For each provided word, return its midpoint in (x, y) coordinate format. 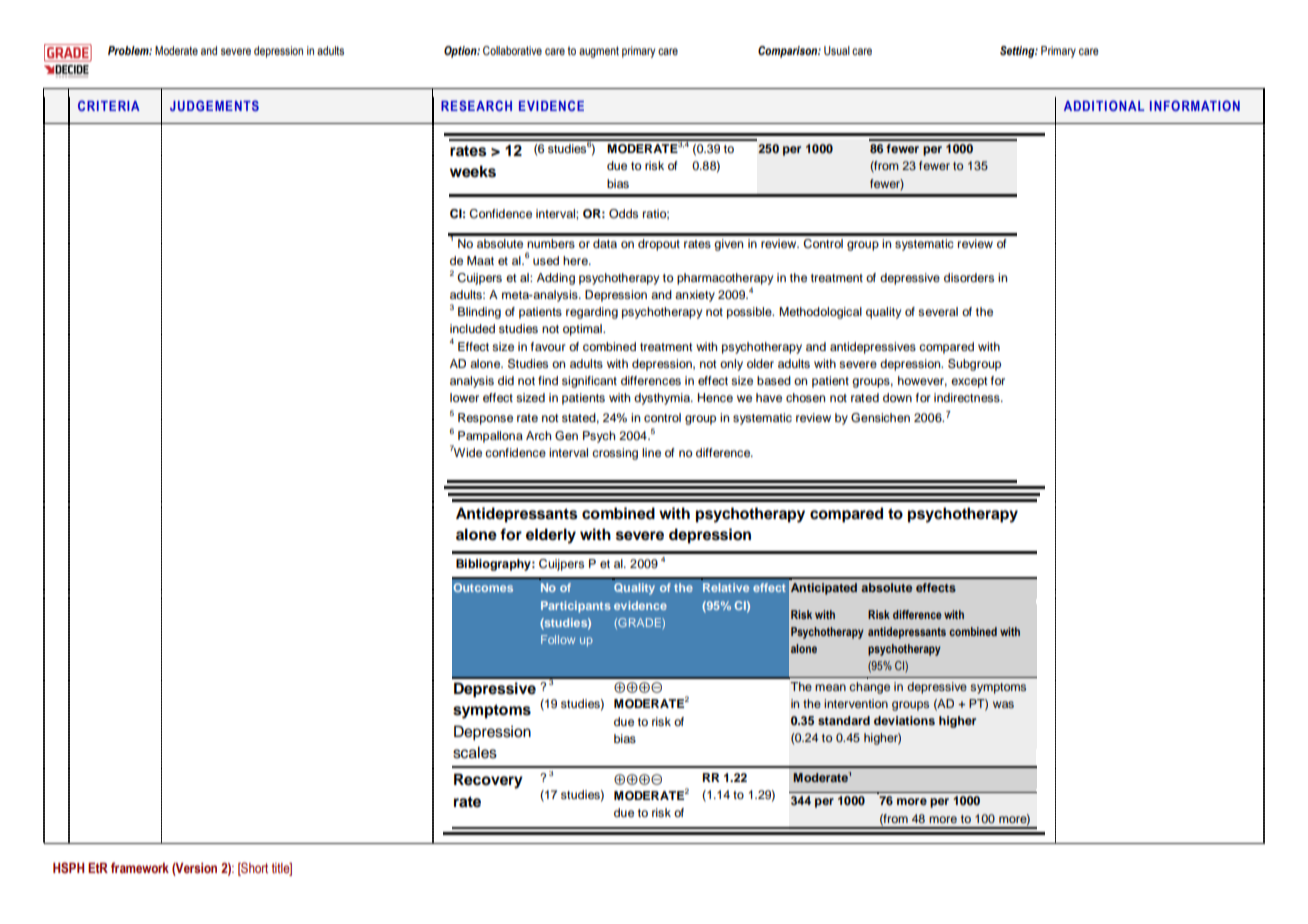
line (651, 452)
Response (485, 419)
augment (599, 52)
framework (140, 867)
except (969, 382)
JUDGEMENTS (214, 105)
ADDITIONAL (1104, 105)
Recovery (488, 781)
